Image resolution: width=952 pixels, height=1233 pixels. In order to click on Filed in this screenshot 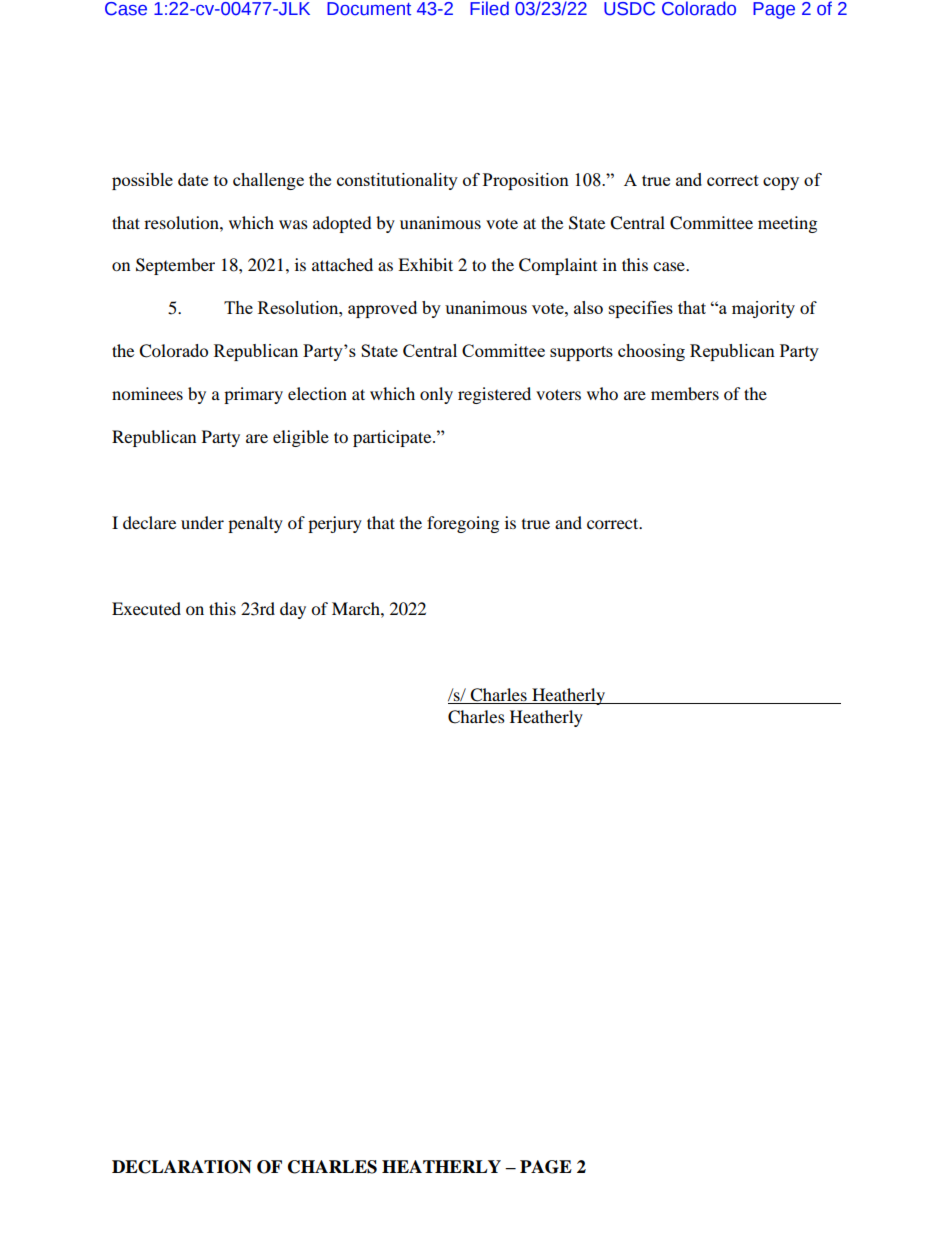, I will do `click(489, 8)`.
